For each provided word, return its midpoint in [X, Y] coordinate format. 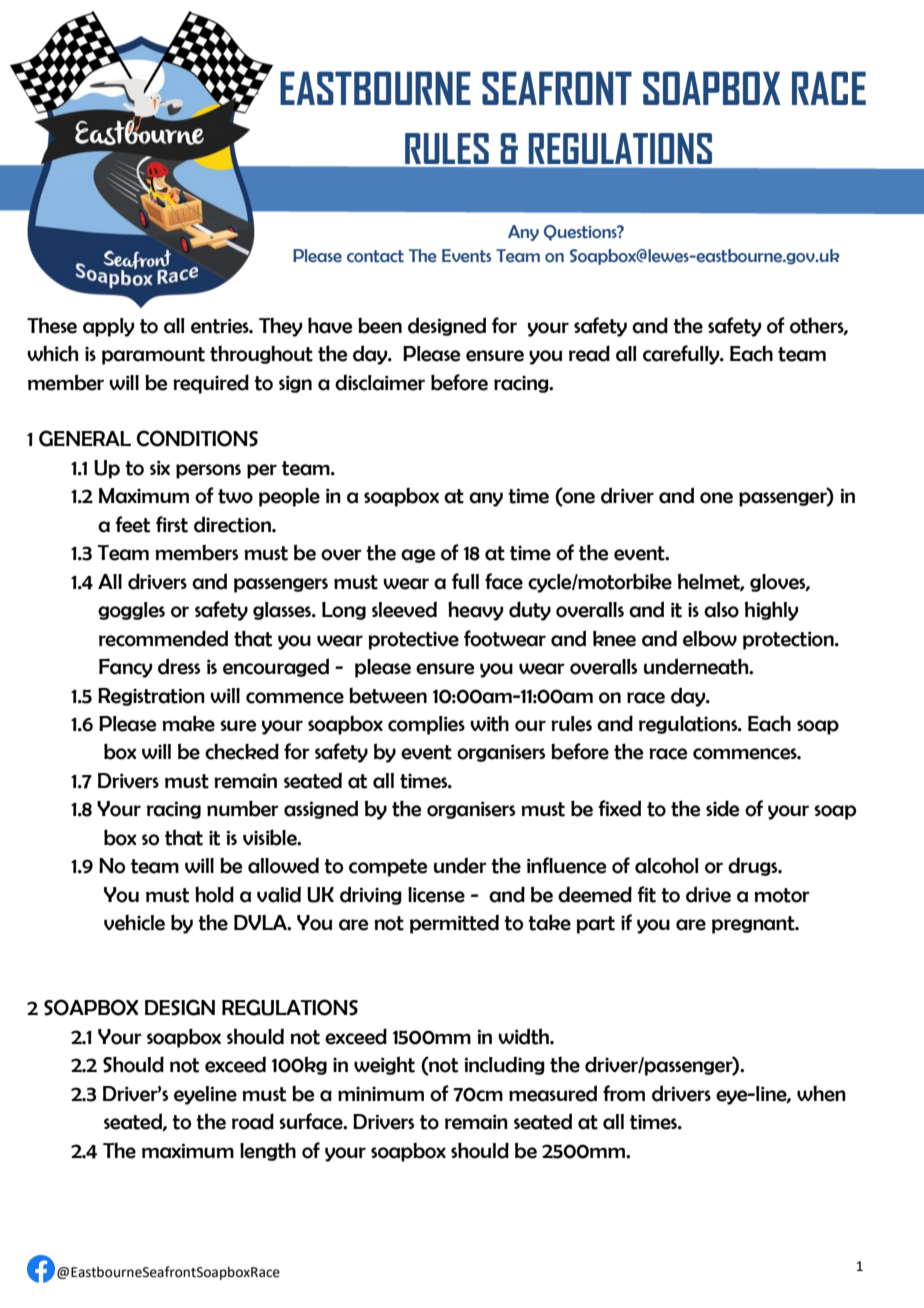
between [388, 695]
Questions [581, 233]
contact [375, 256]
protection [789, 640]
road [253, 1121]
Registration [151, 697]
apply [108, 327]
